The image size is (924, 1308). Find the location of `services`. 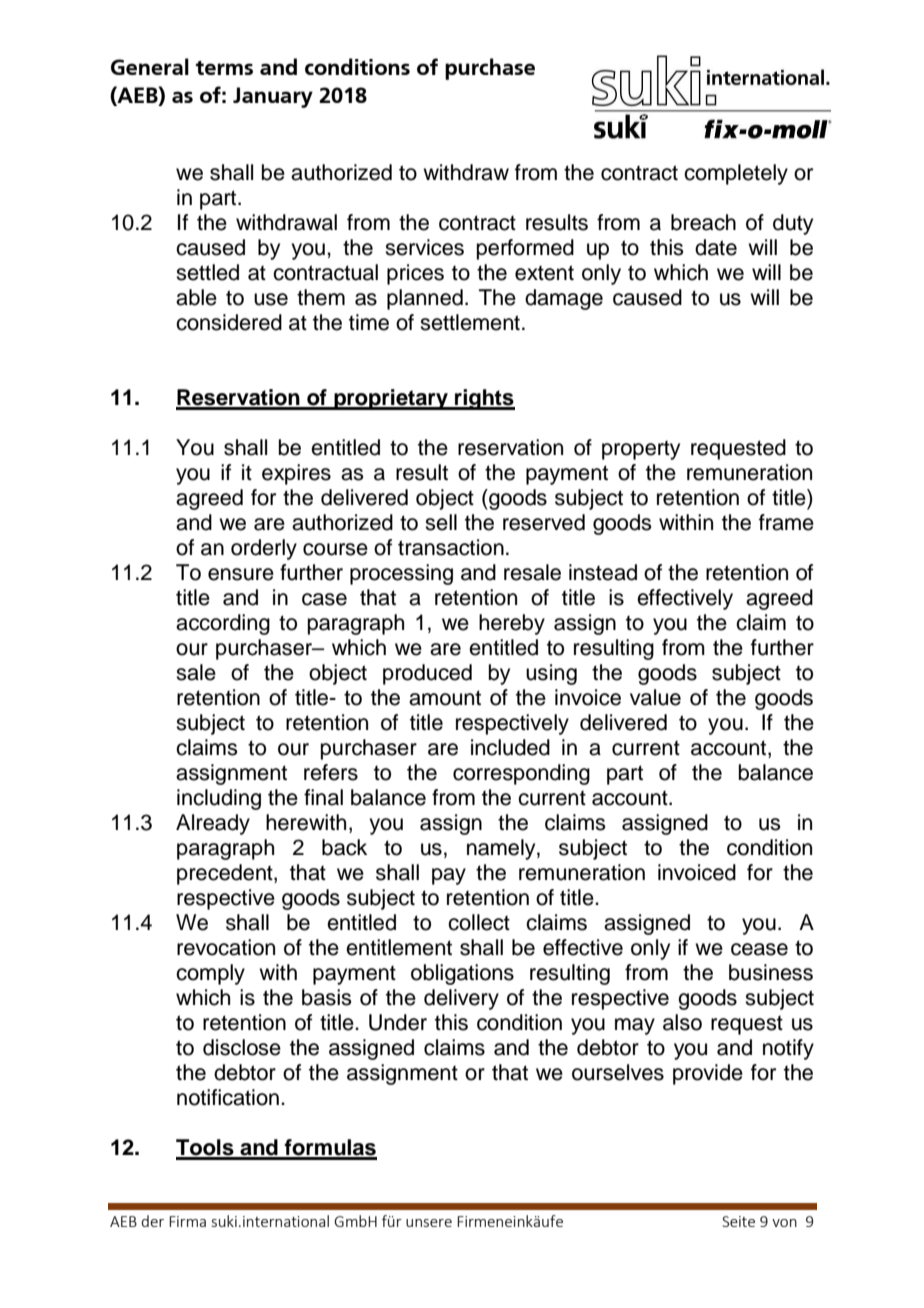

services is located at coordinates (424, 247).
